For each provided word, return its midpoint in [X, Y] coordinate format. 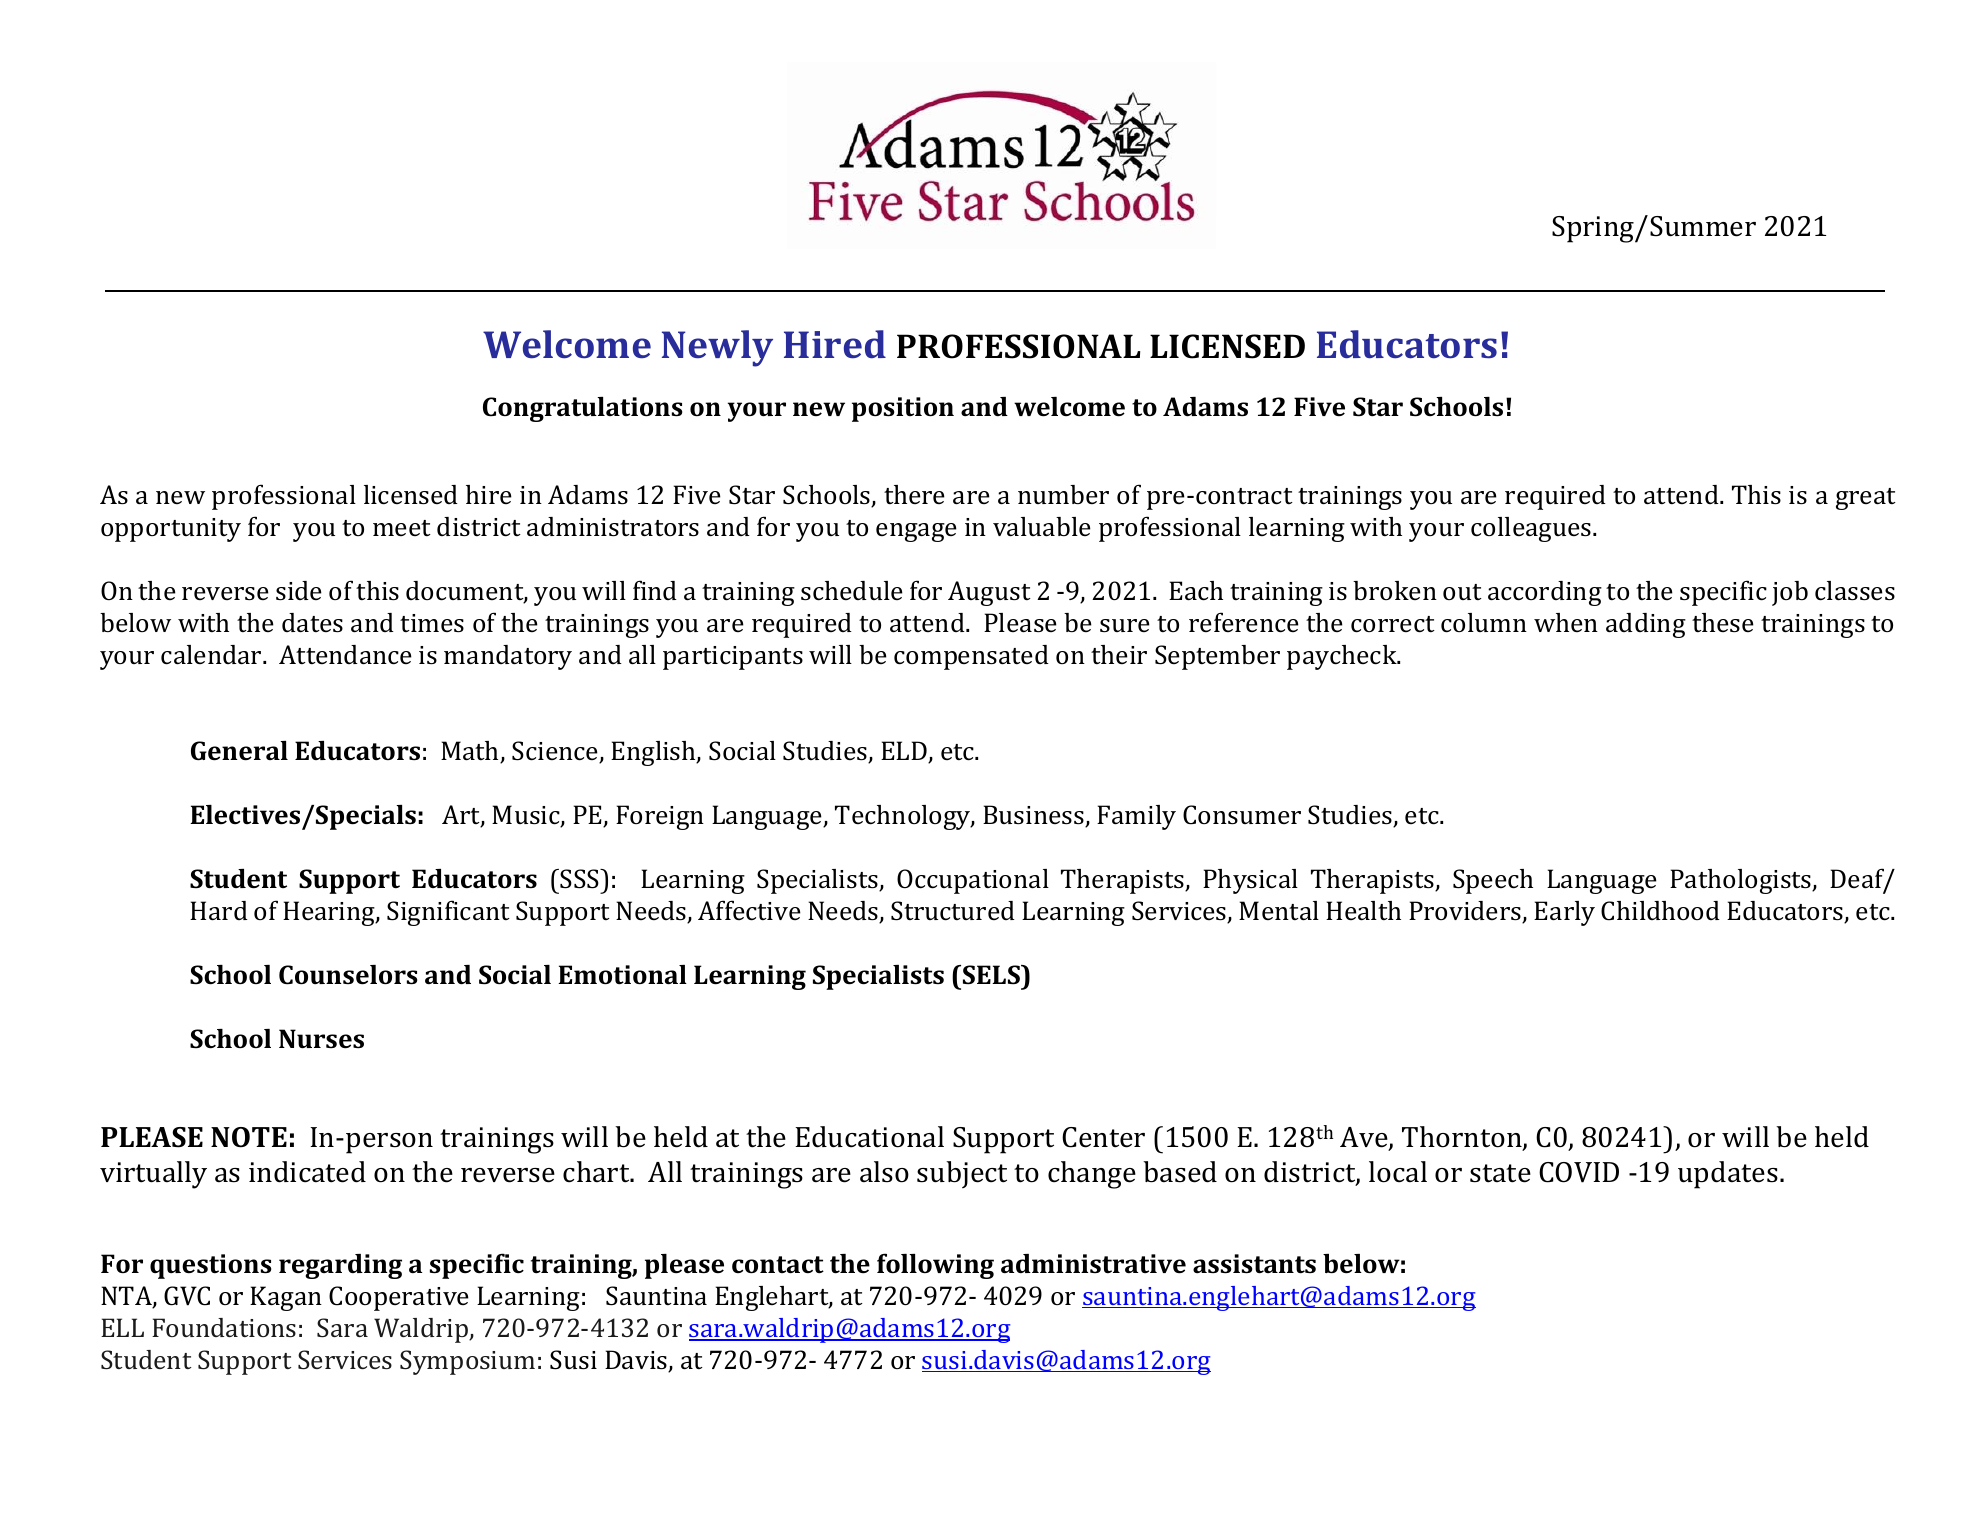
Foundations [224, 1327]
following [935, 1266]
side [299, 591]
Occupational [973, 881]
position [903, 409]
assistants [1254, 1264]
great [1866, 499]
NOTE [249, 1137]
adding [1646, 625]
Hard [219, 911]
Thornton [1463, 1138]
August [989, 593]
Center [1103, 1137]
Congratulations [582, 409]
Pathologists [1742, 881]
